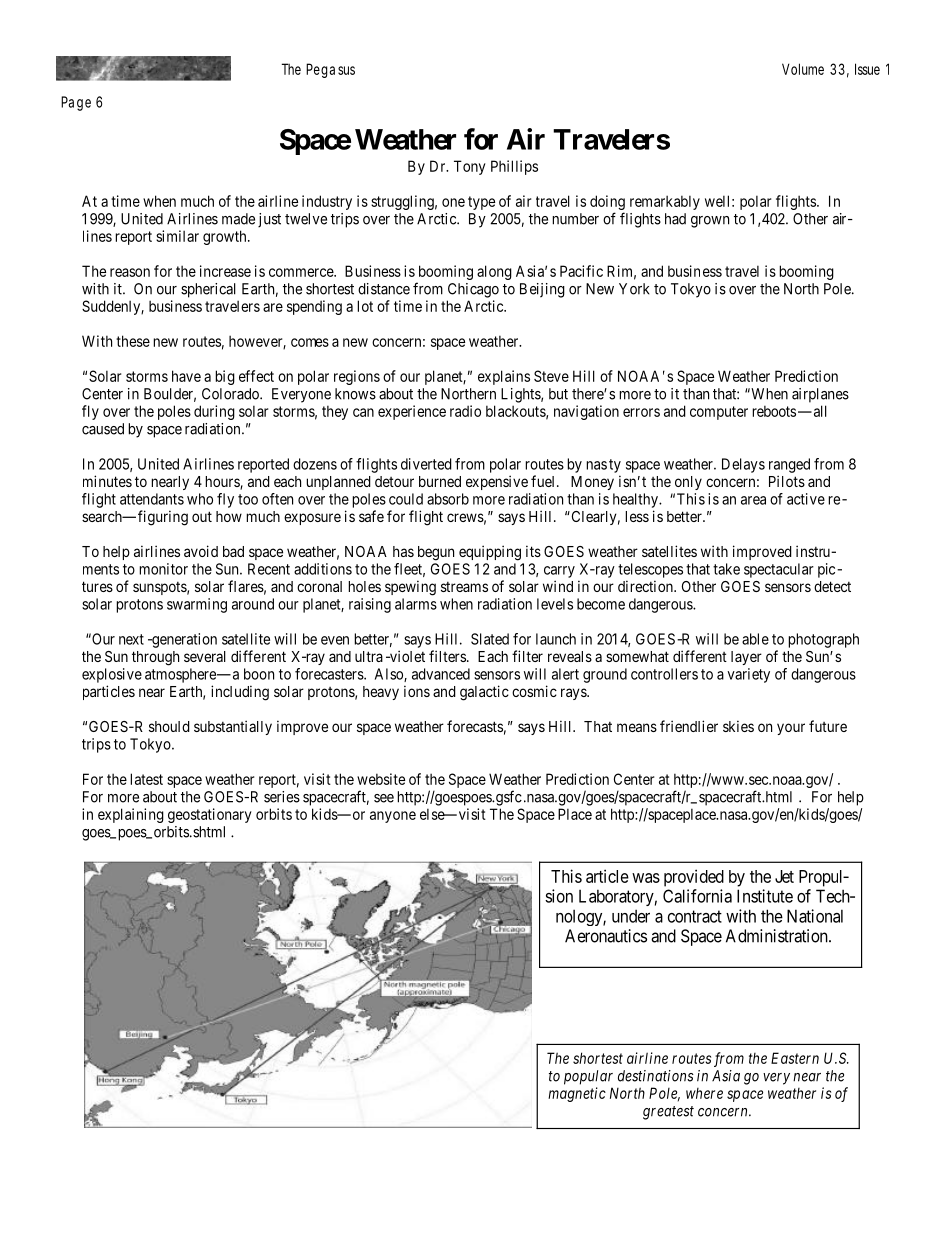 The width and height of the screenshot is (952, 1233). I want to click on check, so click(360, 1057).
